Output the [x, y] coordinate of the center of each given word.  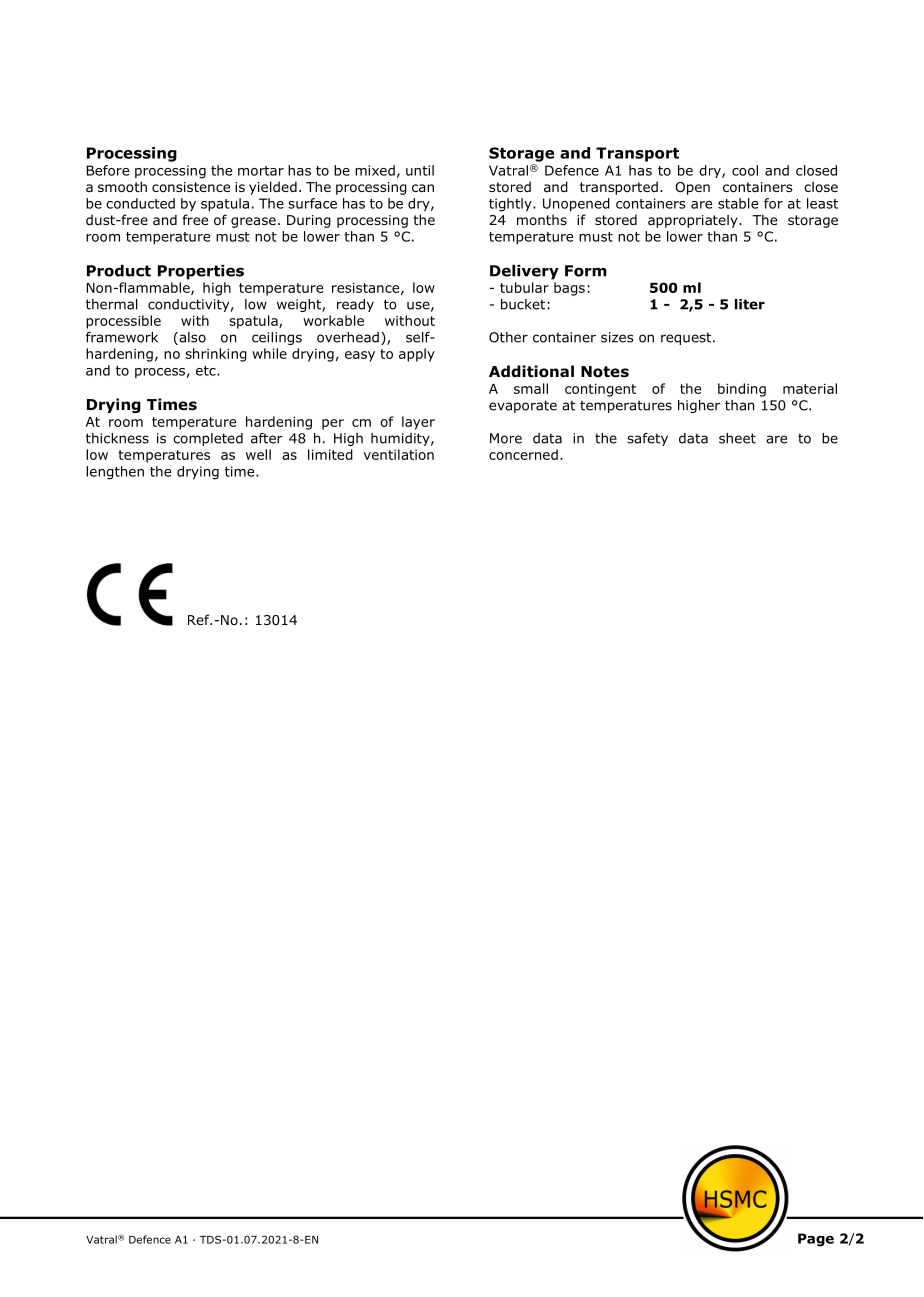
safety [647, 439]
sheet [737, 438]
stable [738, 203]
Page [816, 1240]
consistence [191, 187]
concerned [523, 454]
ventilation [399, 454]
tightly [511, 205]
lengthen [115, 473]
